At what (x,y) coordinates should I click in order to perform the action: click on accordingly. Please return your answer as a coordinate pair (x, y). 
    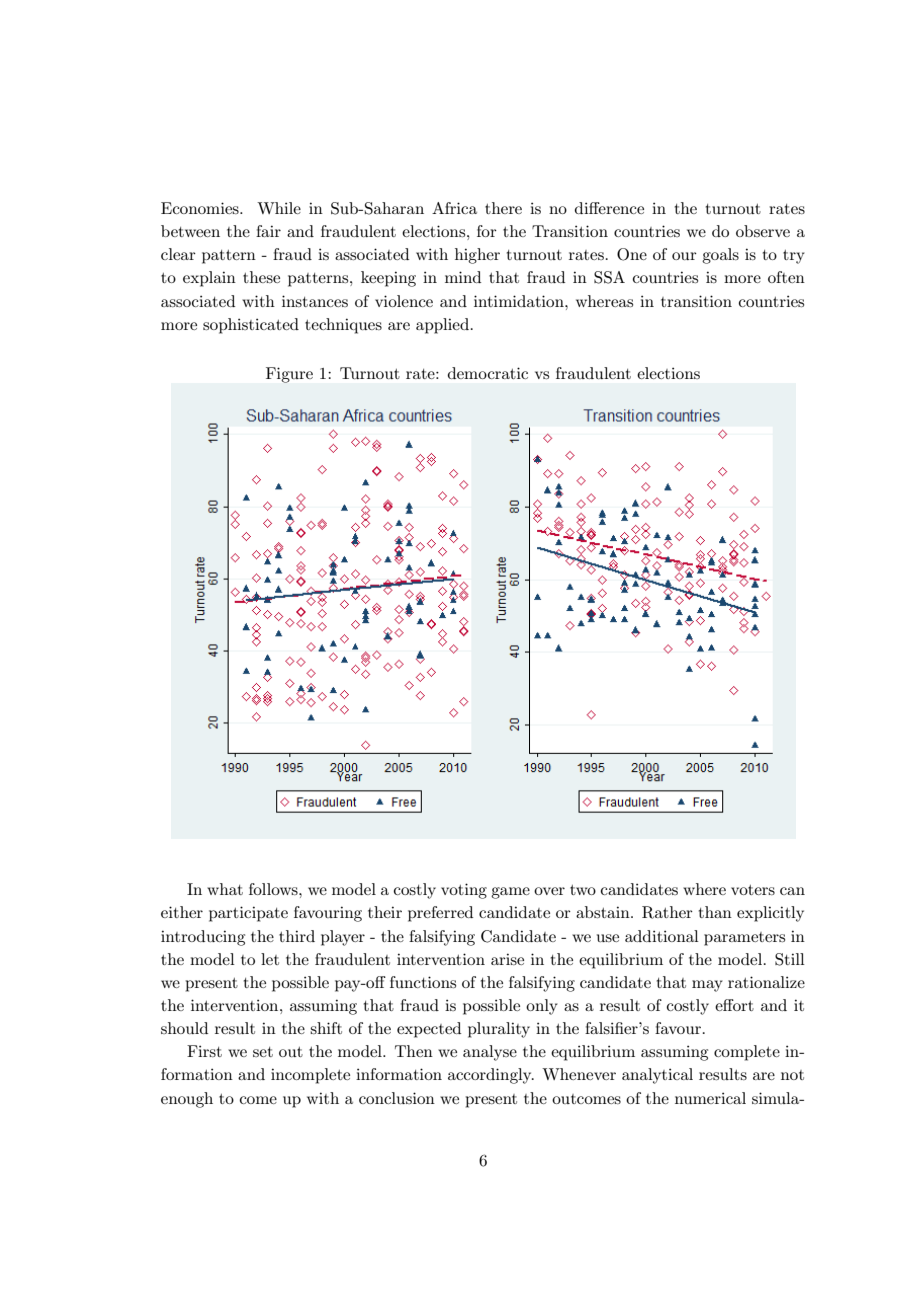
    Looking at the image, I should click on (491, 1076).
